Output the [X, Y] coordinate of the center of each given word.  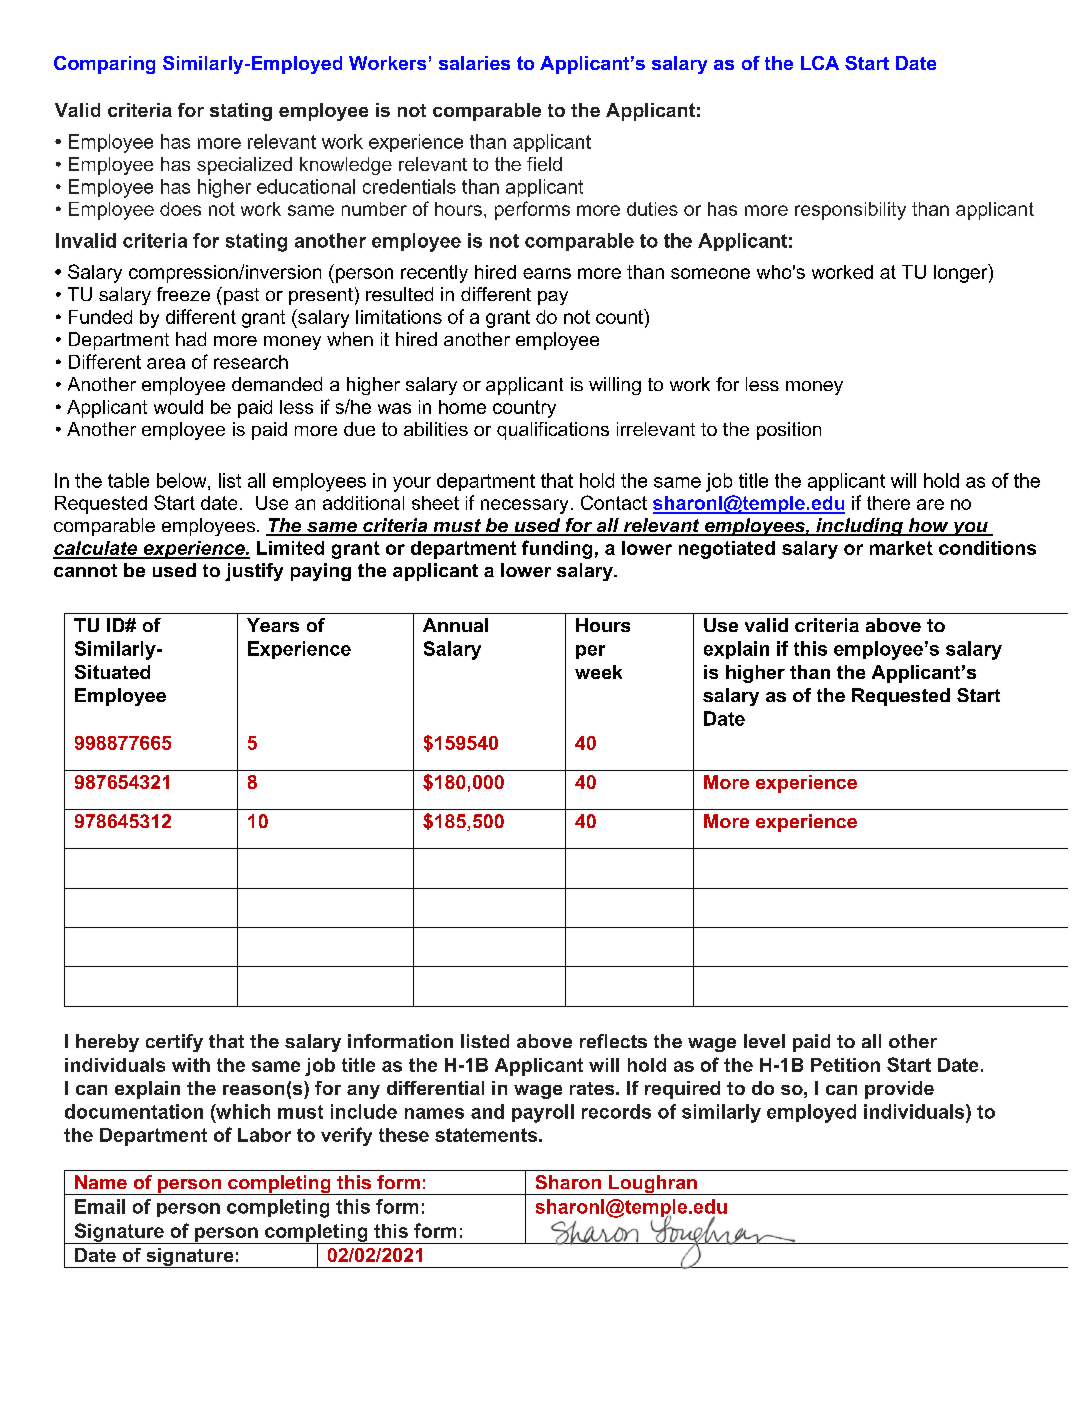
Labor [264, 1135]
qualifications [553, 431]
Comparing [104, 65]
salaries [474, 63]
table [128, 480]
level [764, 1041]
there [888, 503]
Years [273, 625]
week [598, 672]
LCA [820, 63]
